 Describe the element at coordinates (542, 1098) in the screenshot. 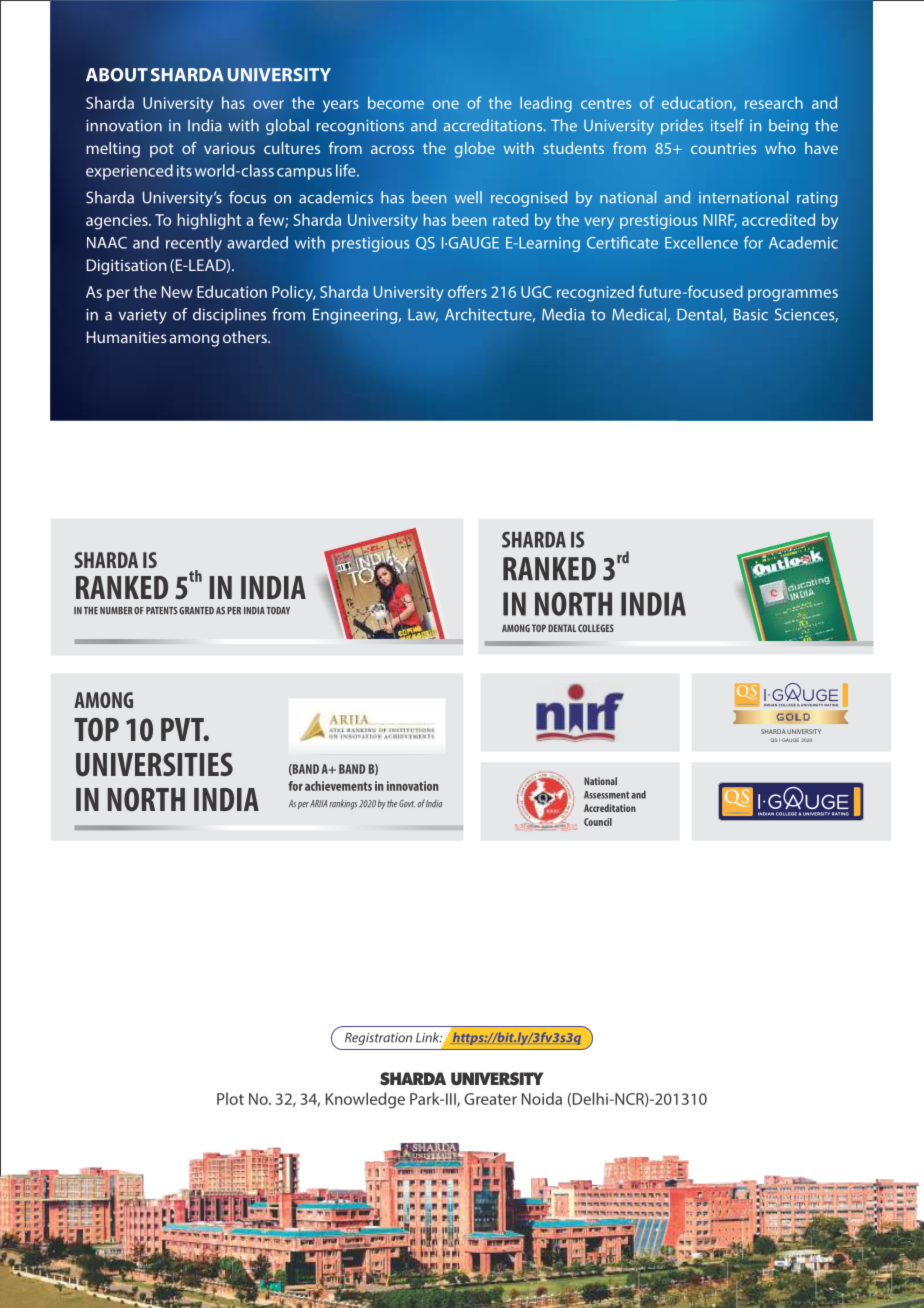

I see `Noida` at that location.
